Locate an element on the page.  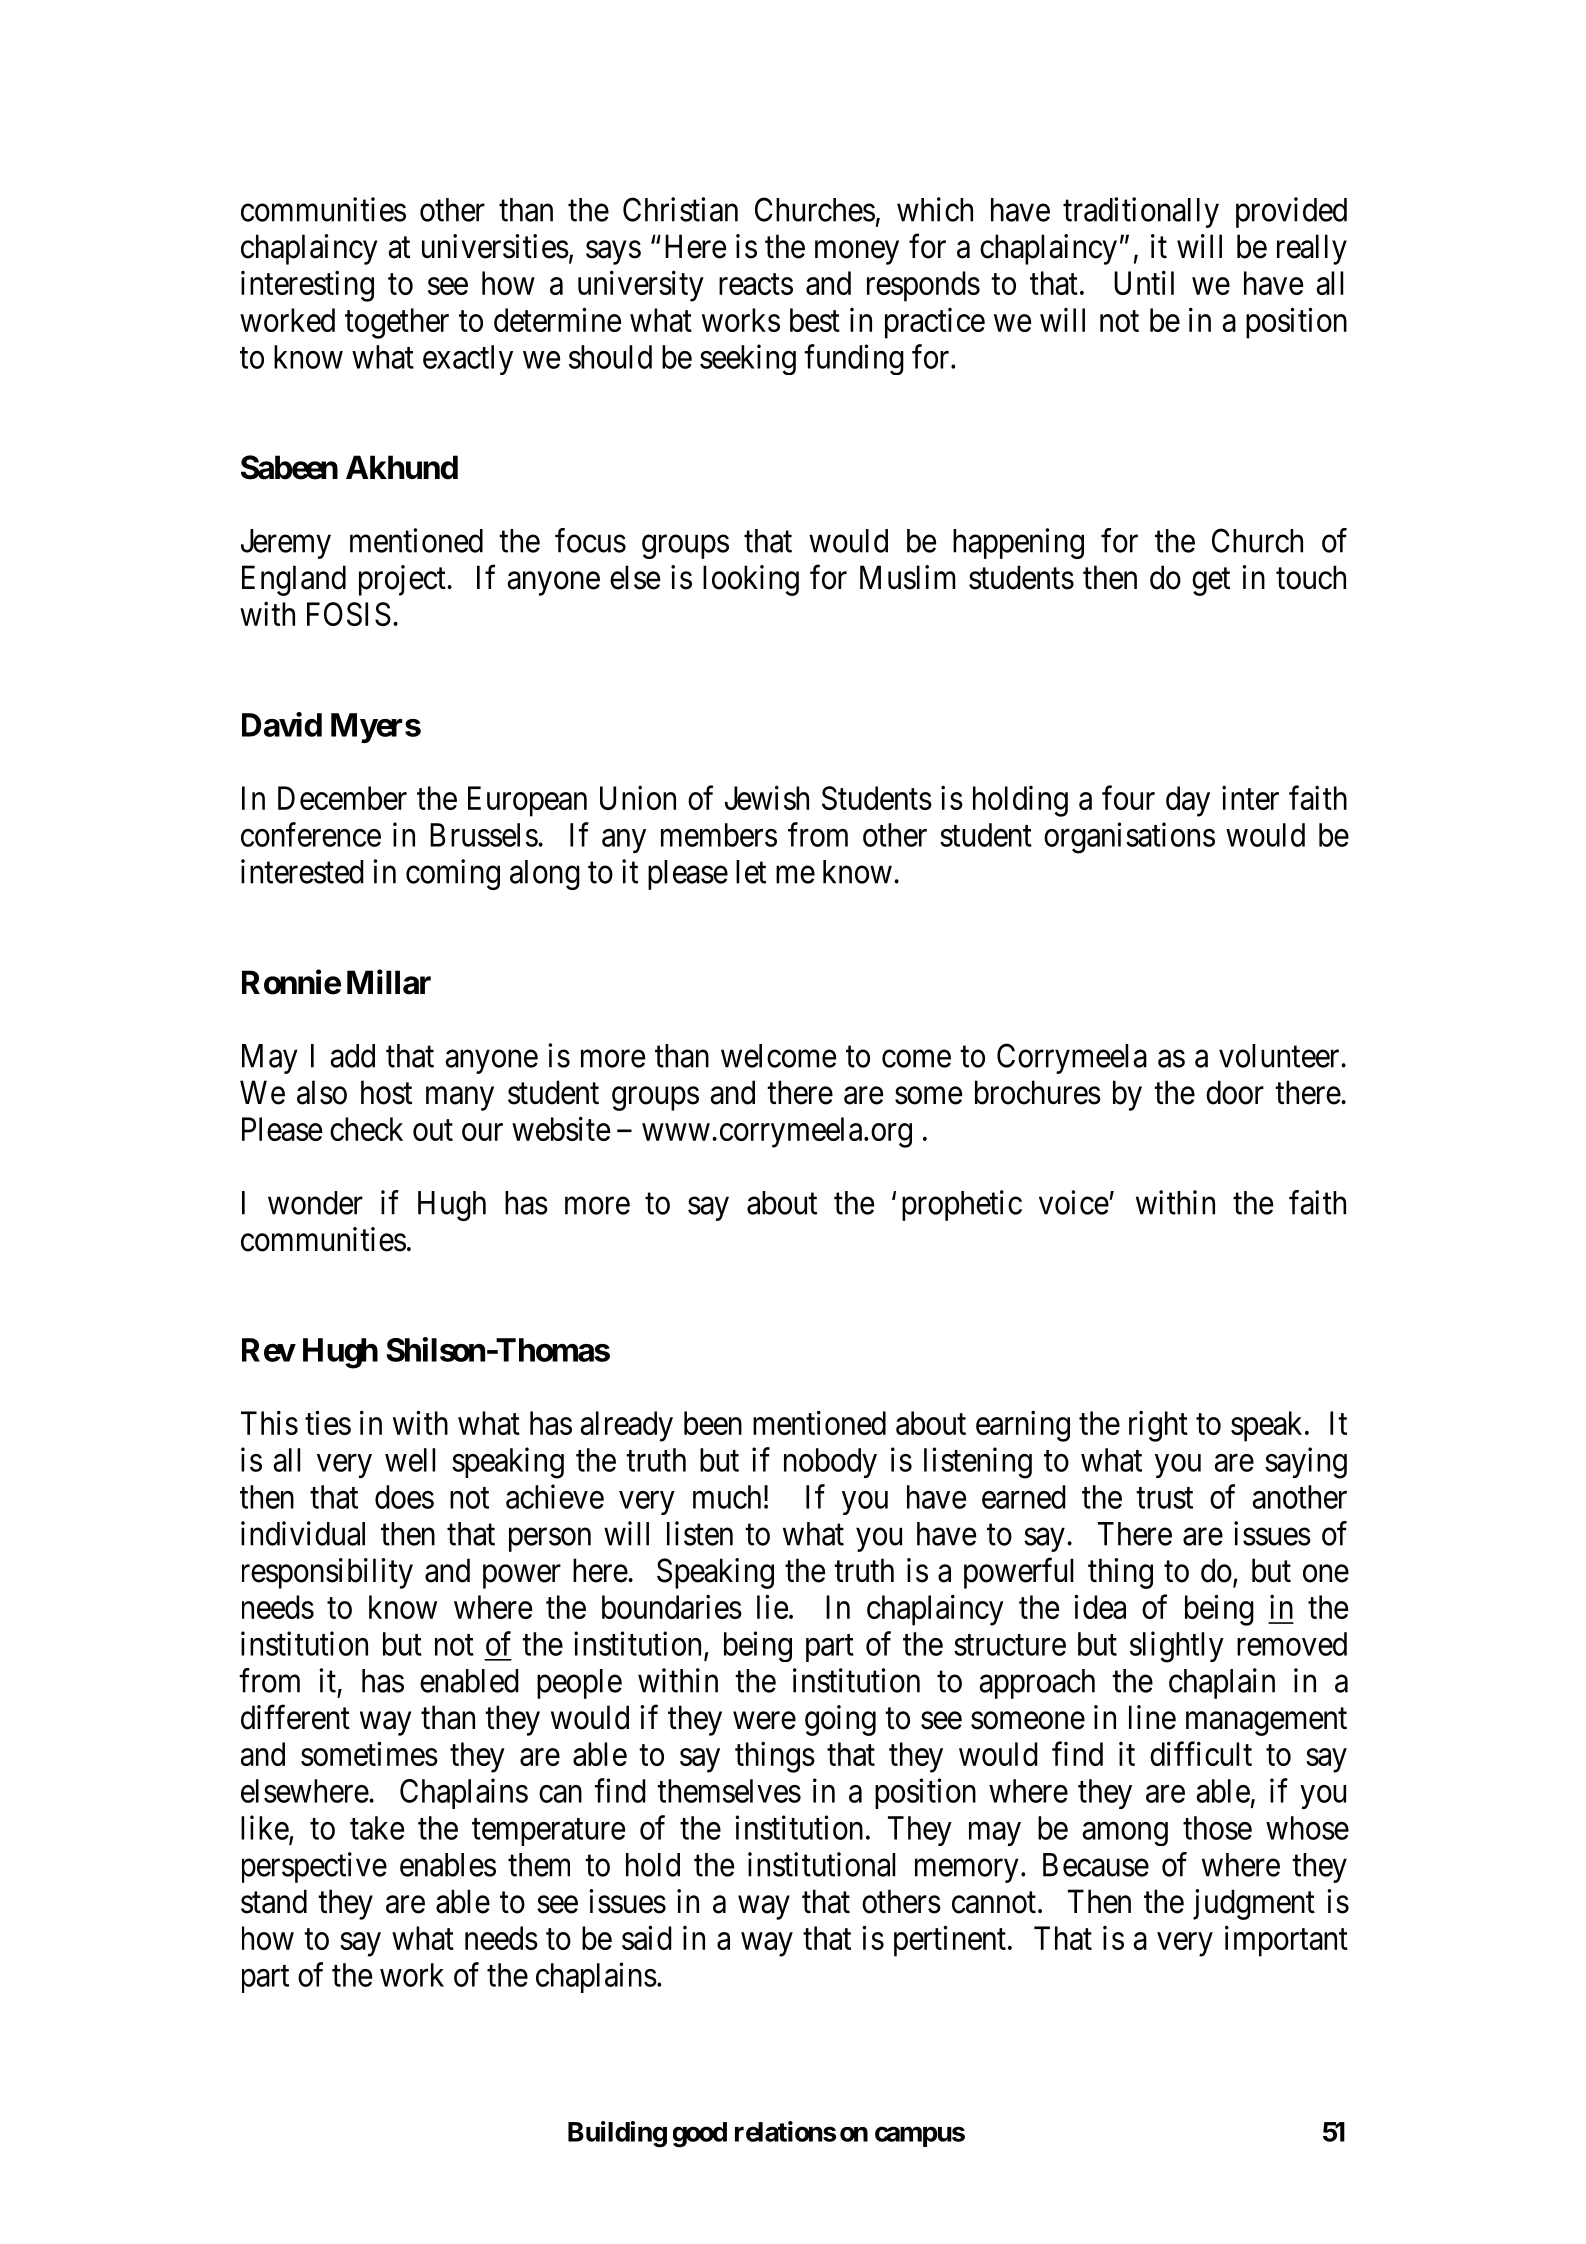
let is located at coordinates (751, 872).
